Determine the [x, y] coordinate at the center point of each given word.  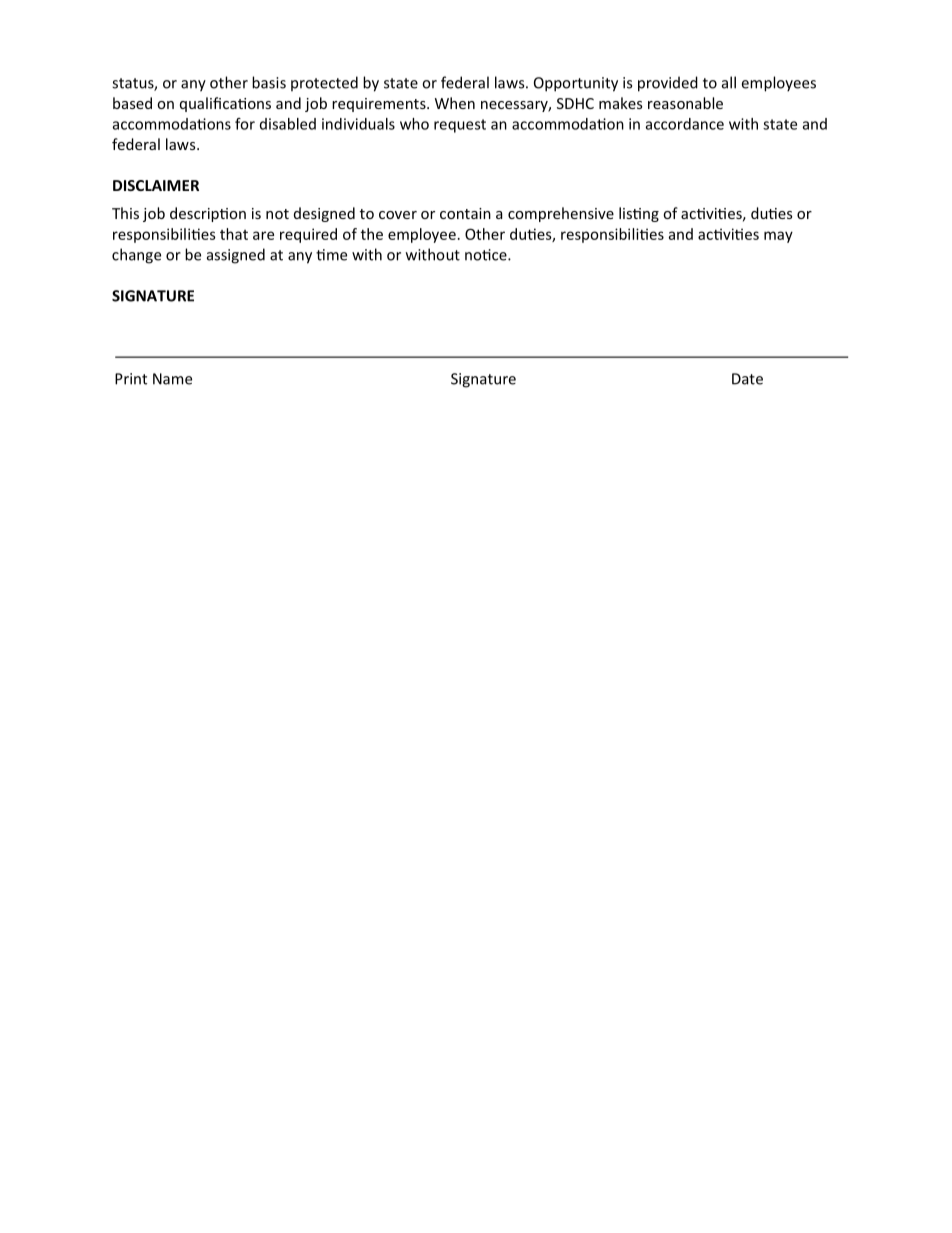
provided [668, 84]
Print [131, 379]
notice [487, 255]
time [331, 255]
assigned [236, 256]
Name [172, 379]
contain [465, 213]
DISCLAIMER [156, 185]
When [455, 103]
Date [747, 379]
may [778, 237]
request [460, 126]
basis [269, 82]
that [234, 234]
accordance [685, 124]
